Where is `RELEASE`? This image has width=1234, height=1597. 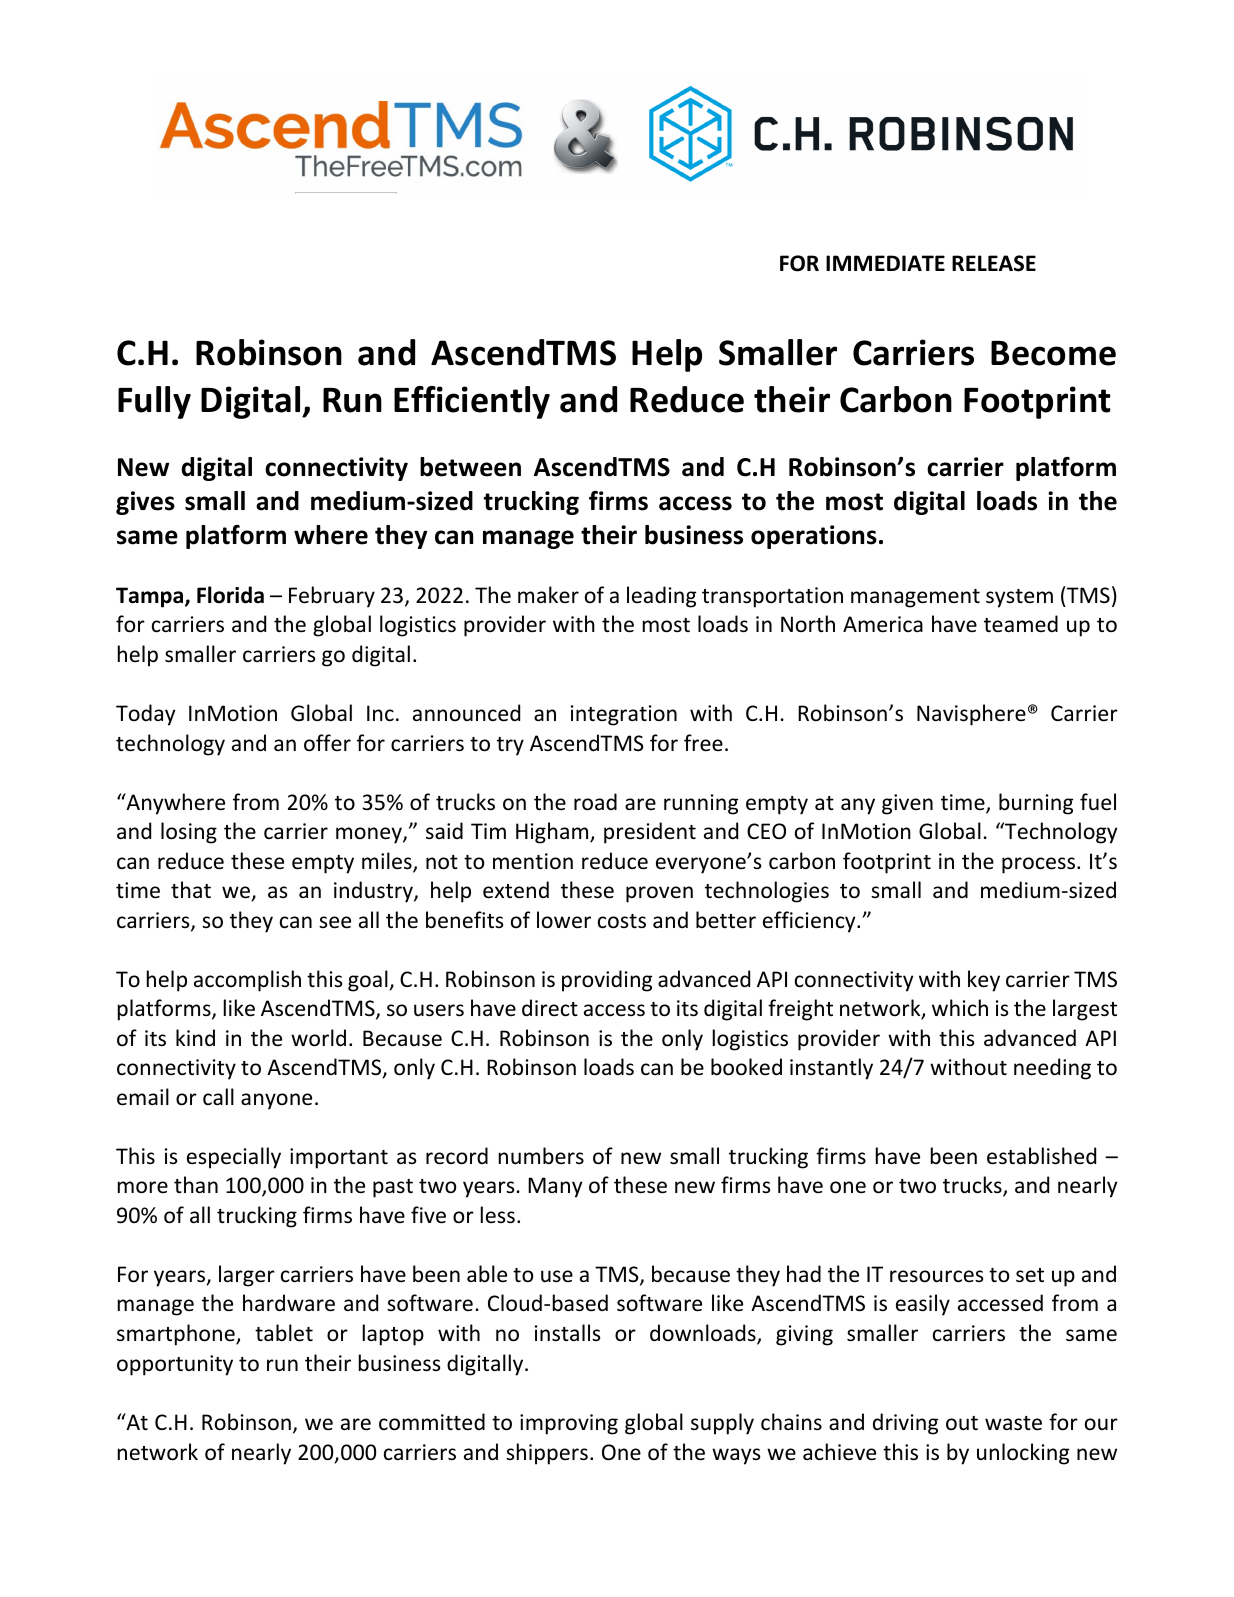 RELEASE is located at coordinates (994, 263).
